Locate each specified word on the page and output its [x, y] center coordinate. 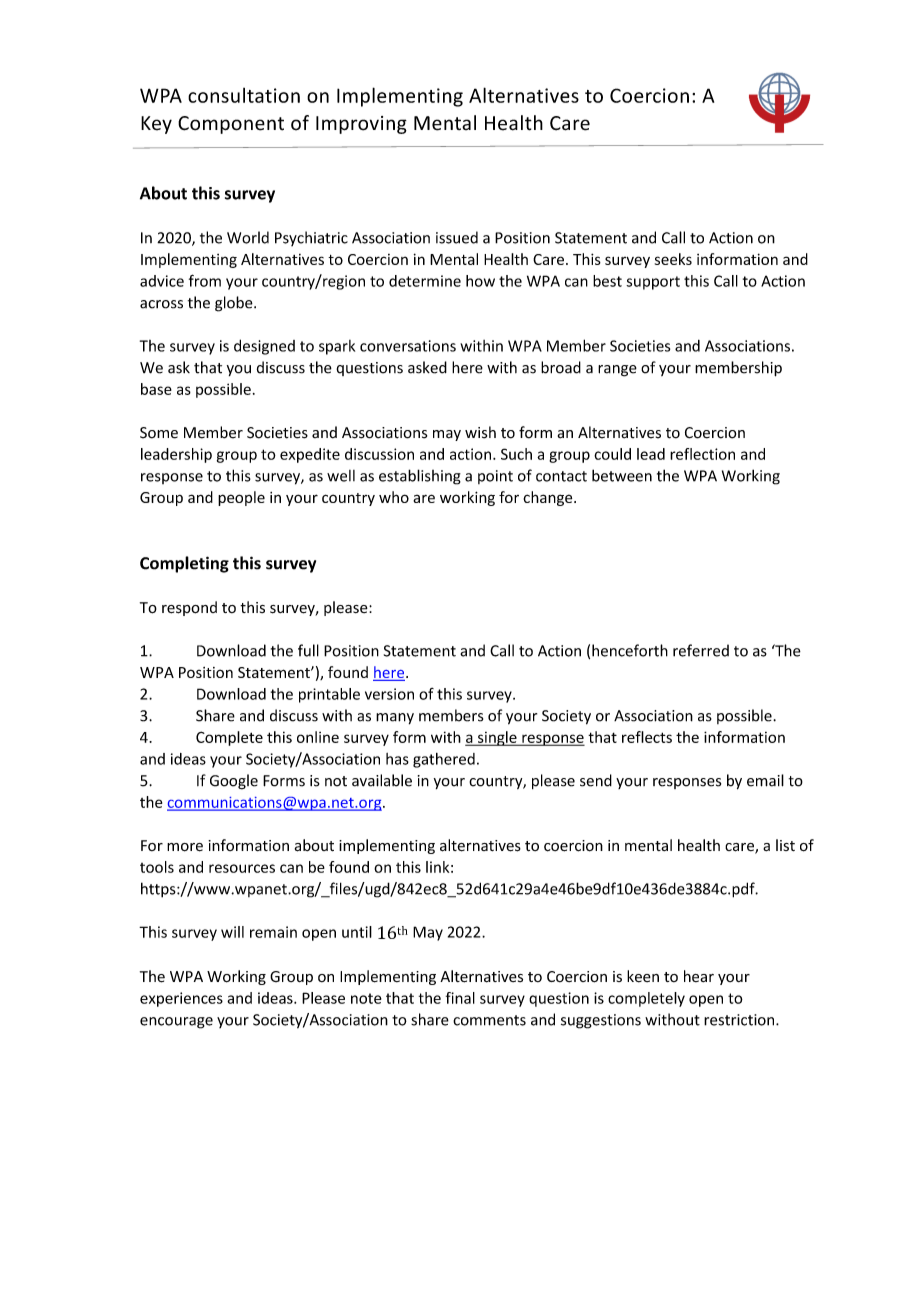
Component [231, 125]
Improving [361, 125]
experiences [181, 999]
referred [701, 650]
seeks [673, 259]
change [549, 498]
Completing [184, 564]
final [460, 998]
